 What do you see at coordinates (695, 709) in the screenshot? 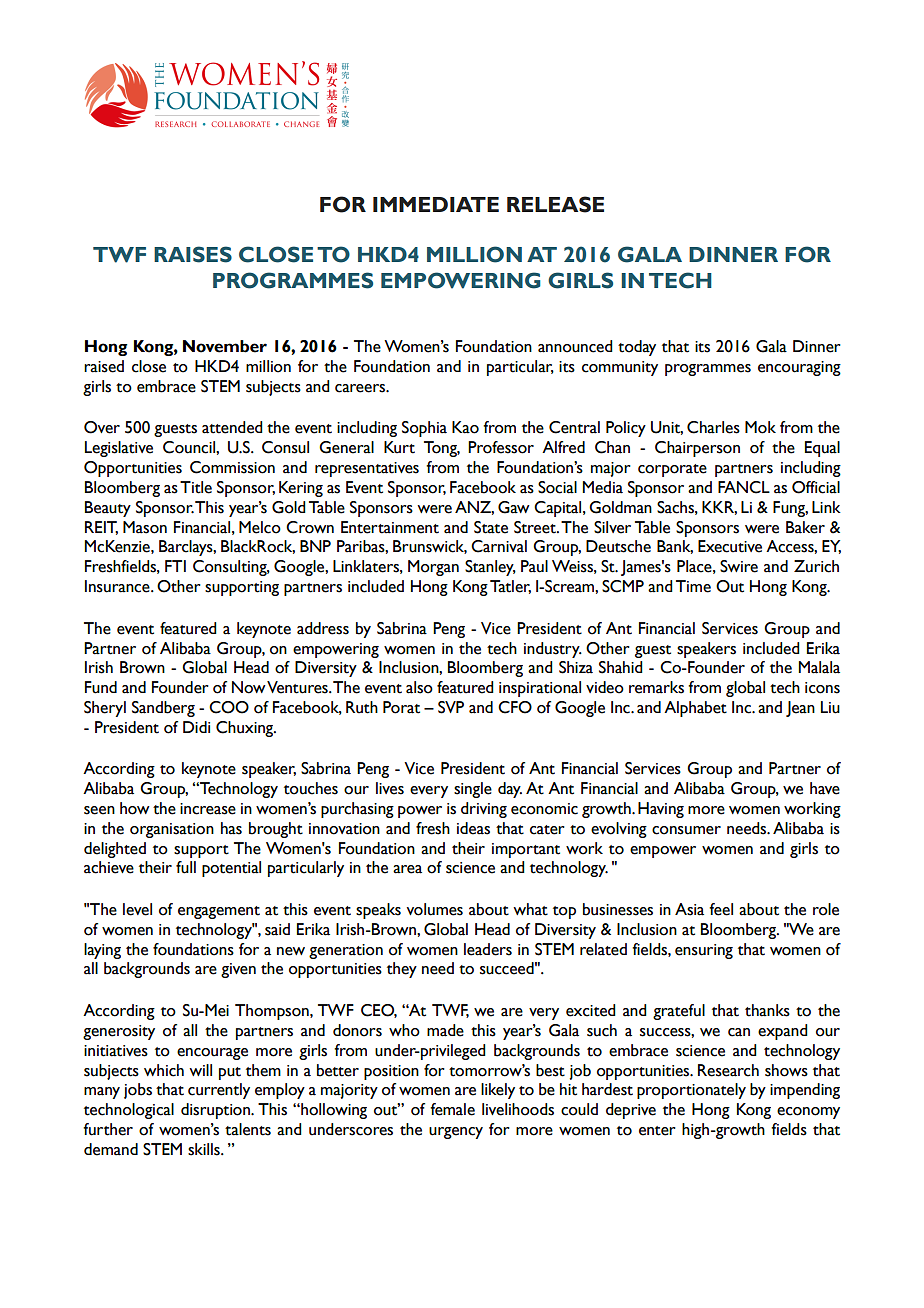
I see `Alphabet` at bounding box center [695, 709].
